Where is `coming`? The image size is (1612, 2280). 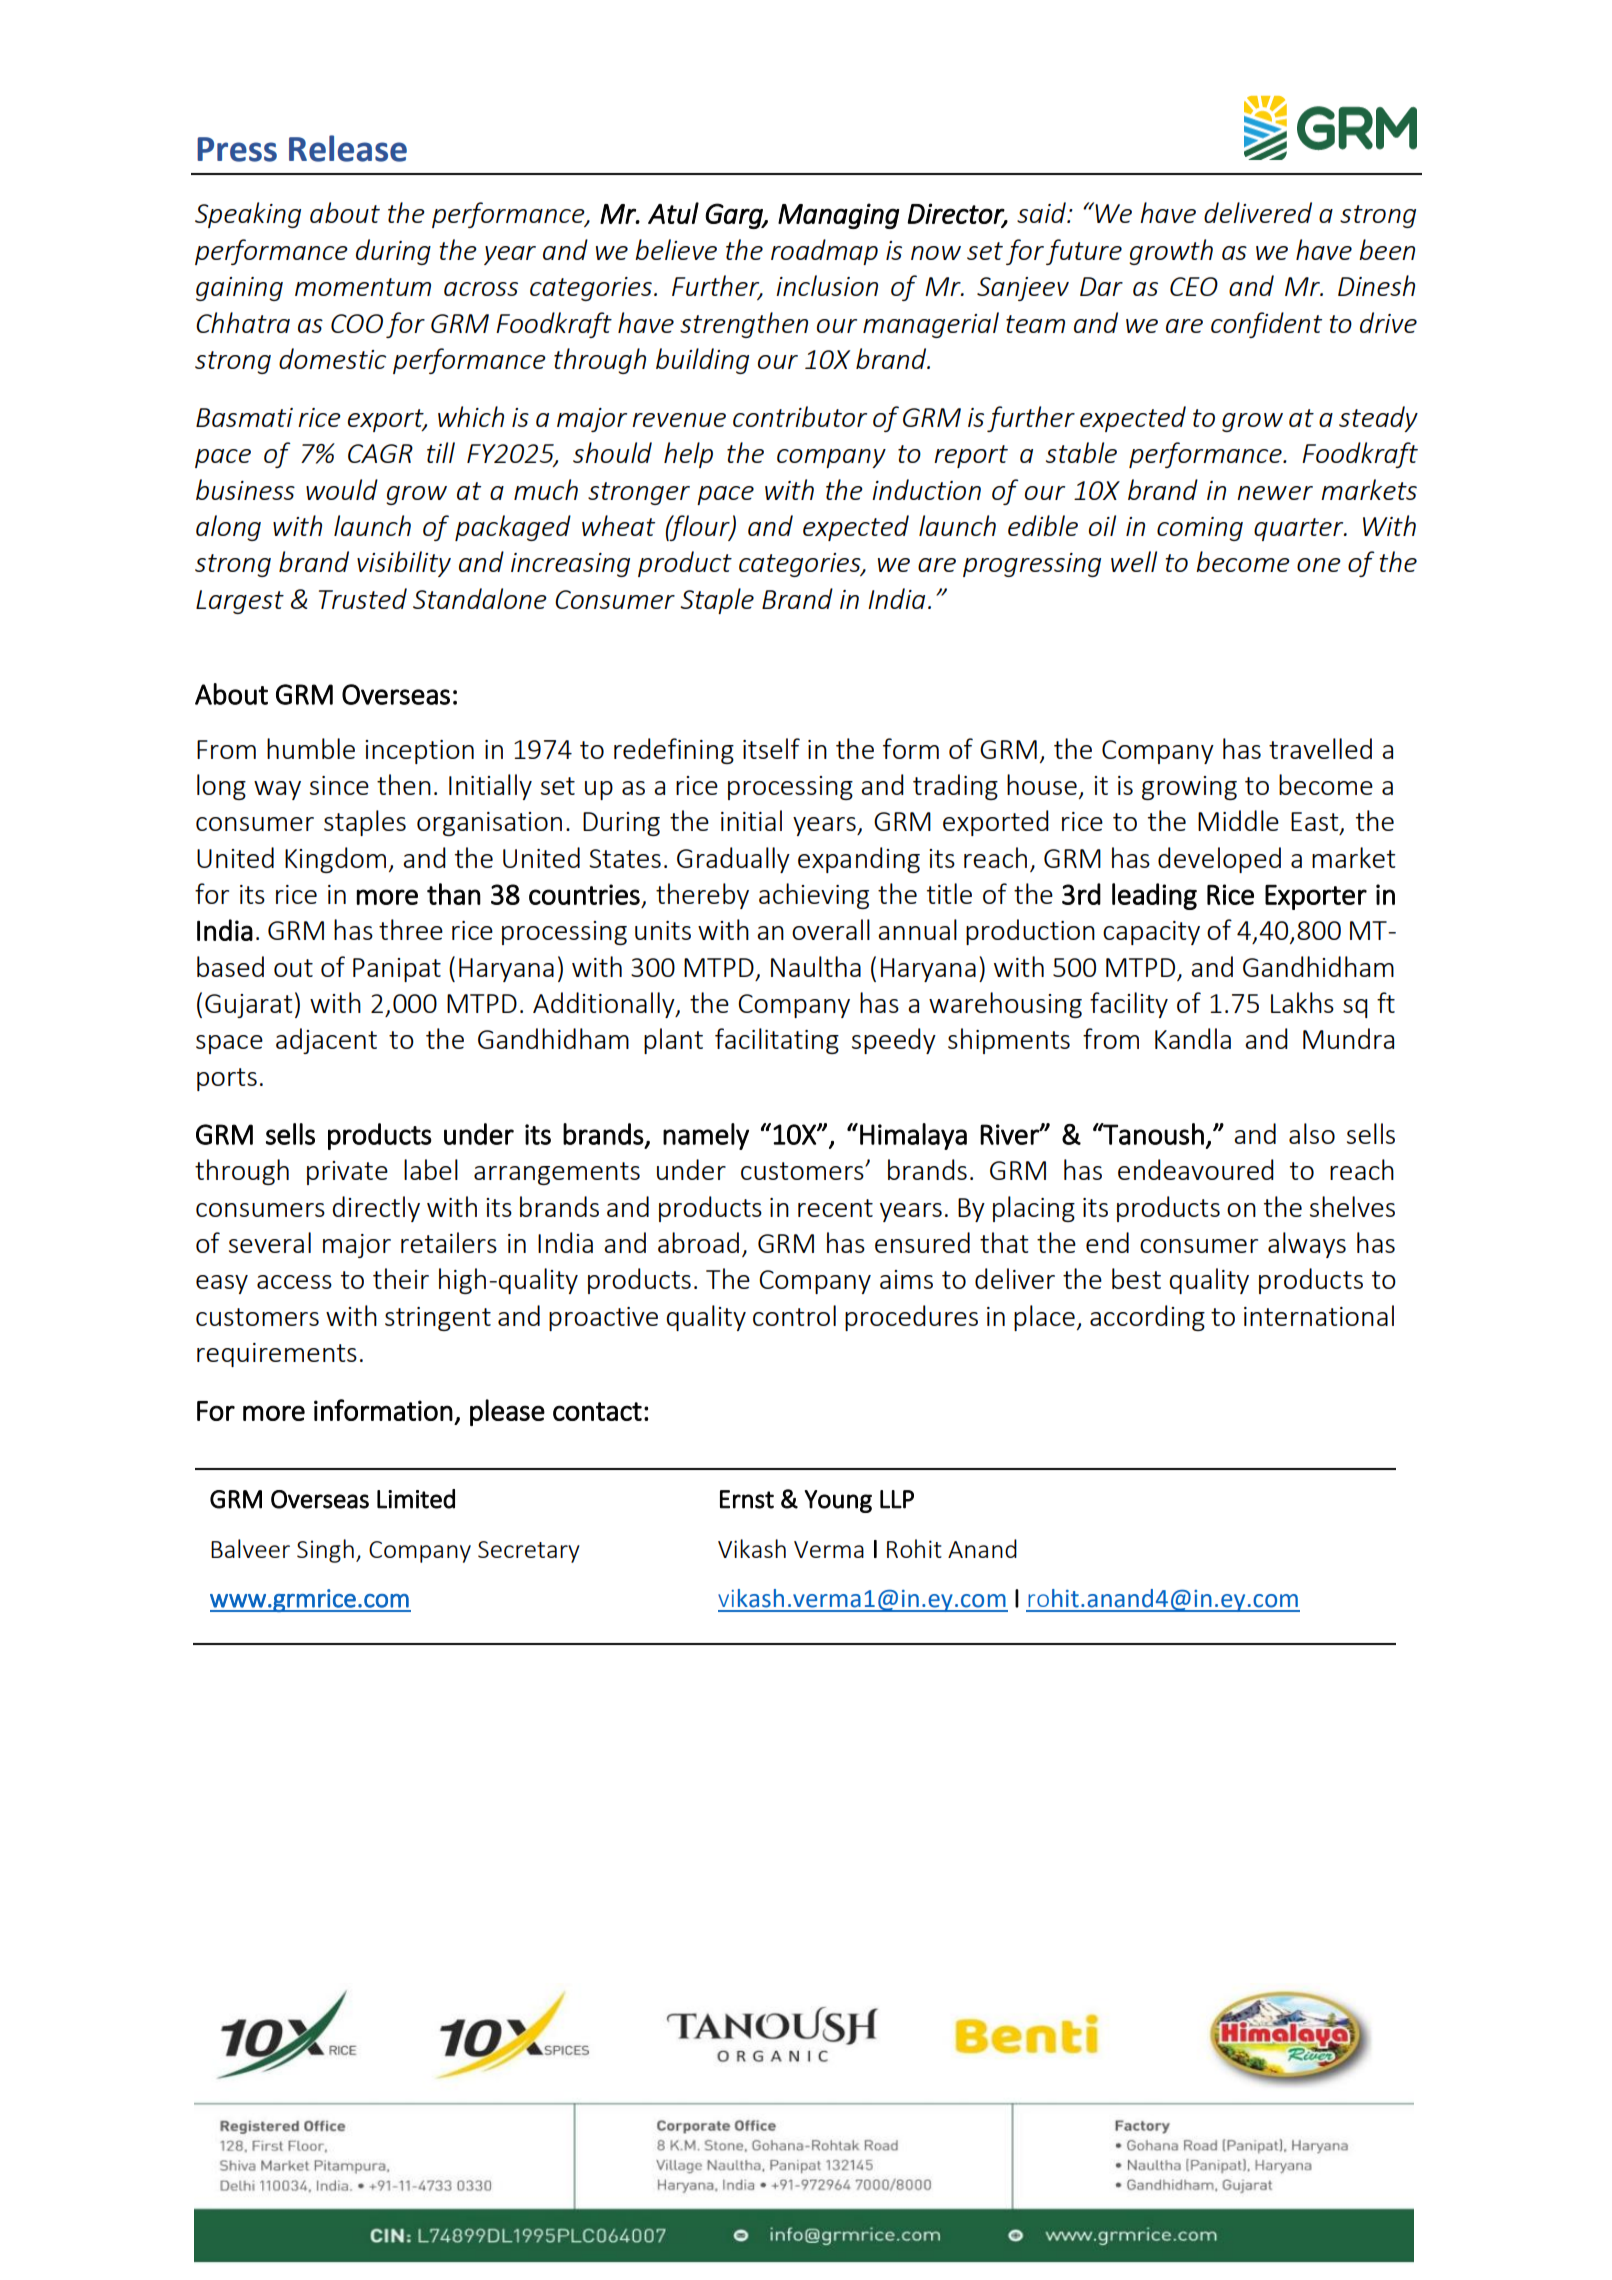 coming is located at coordinates (1200, 529).
